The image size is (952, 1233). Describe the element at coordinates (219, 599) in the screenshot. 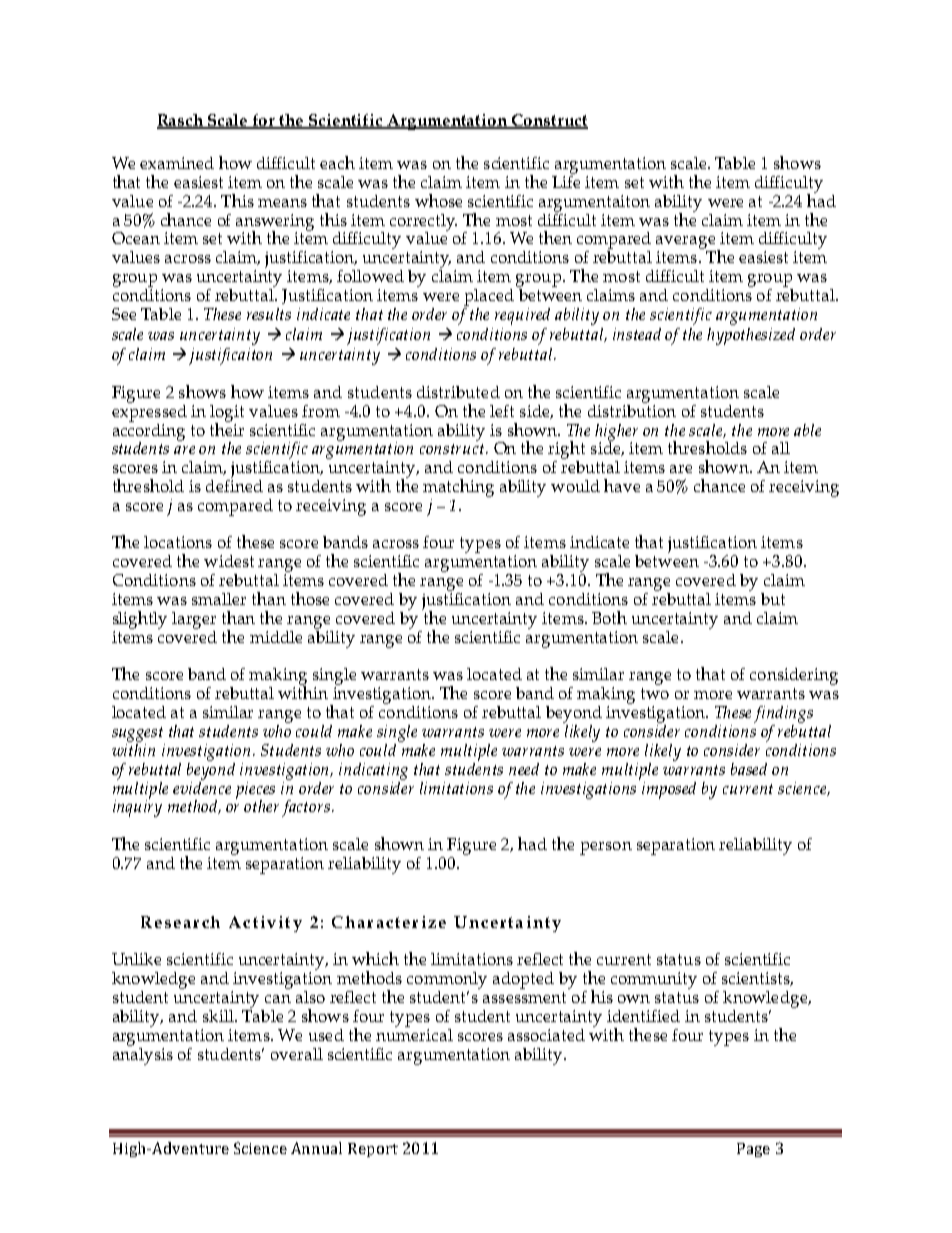

I see `smaller` at that location.
